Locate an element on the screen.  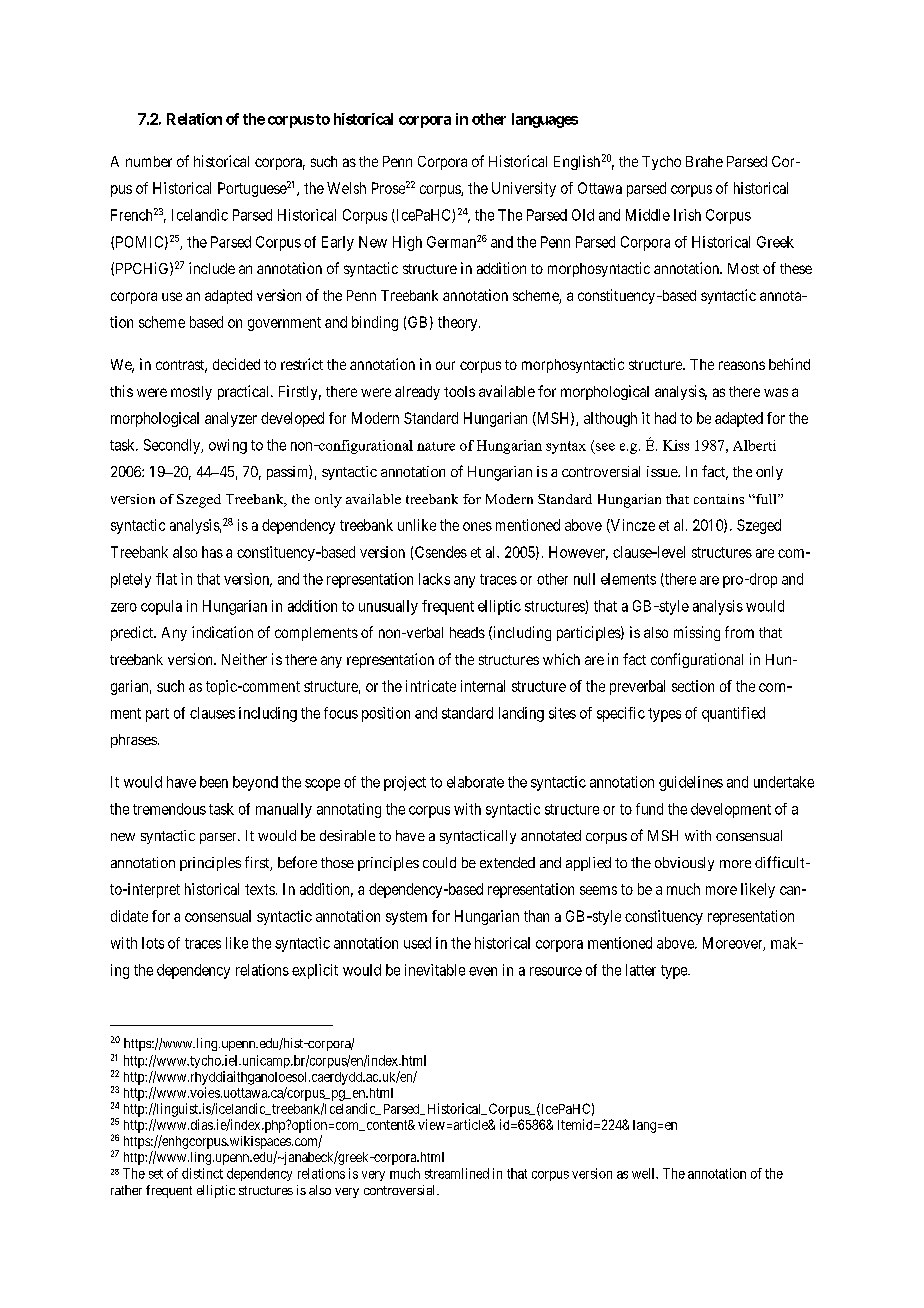
number is located at coordinates (149, 161).
